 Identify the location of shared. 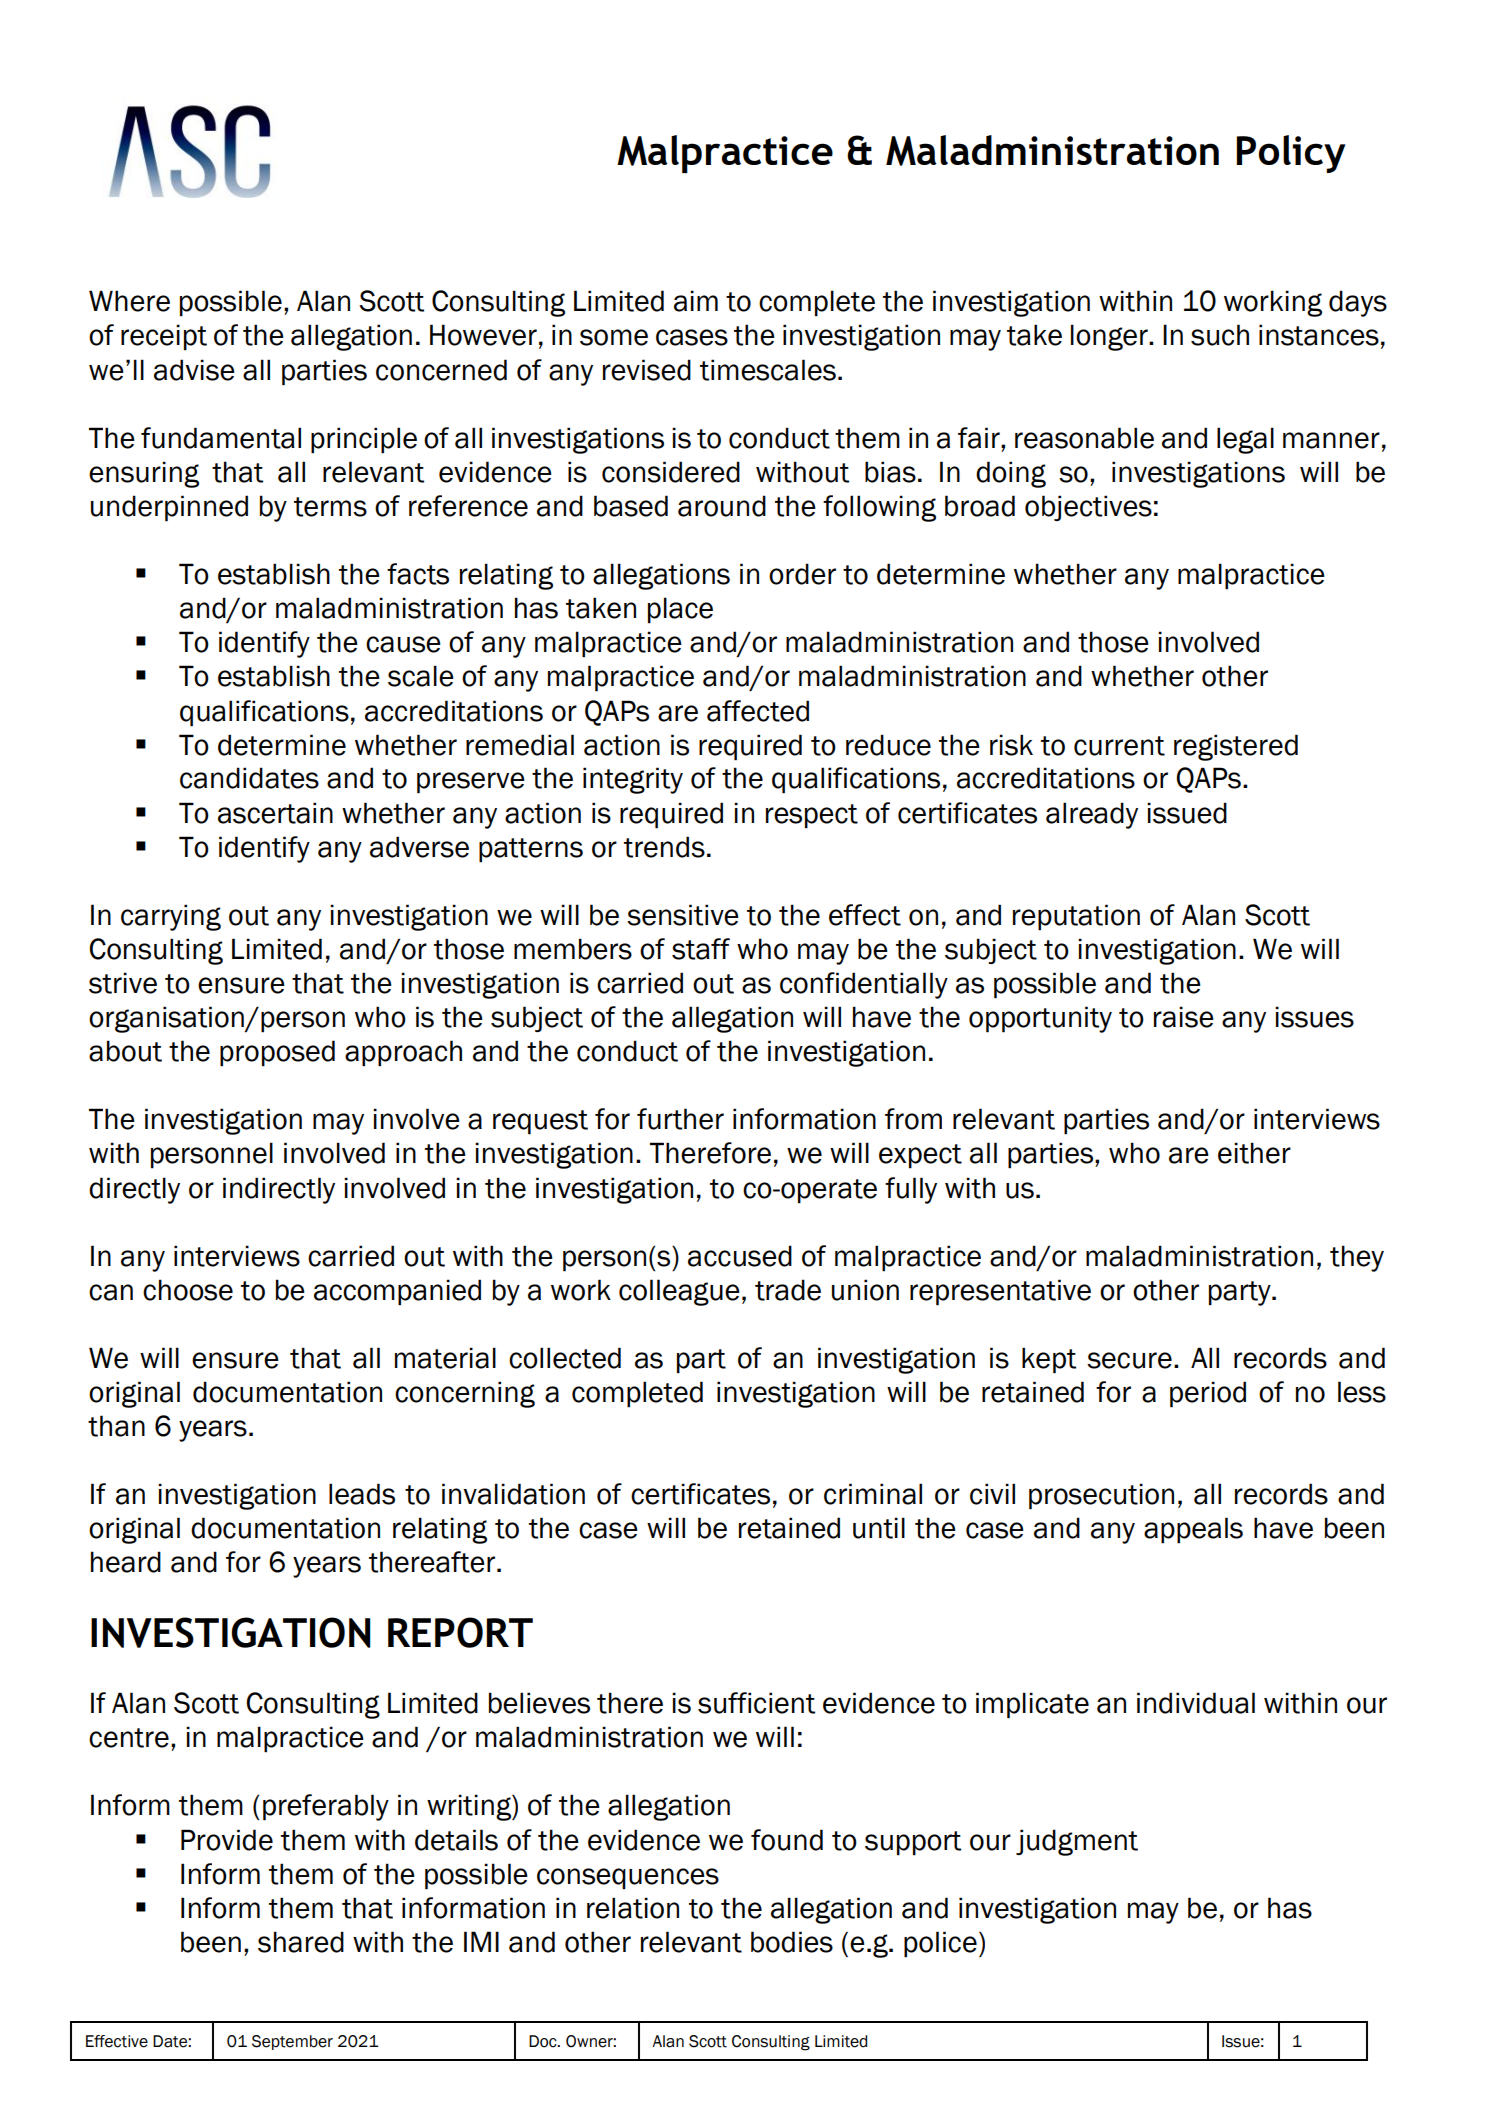
(301, 1942).
